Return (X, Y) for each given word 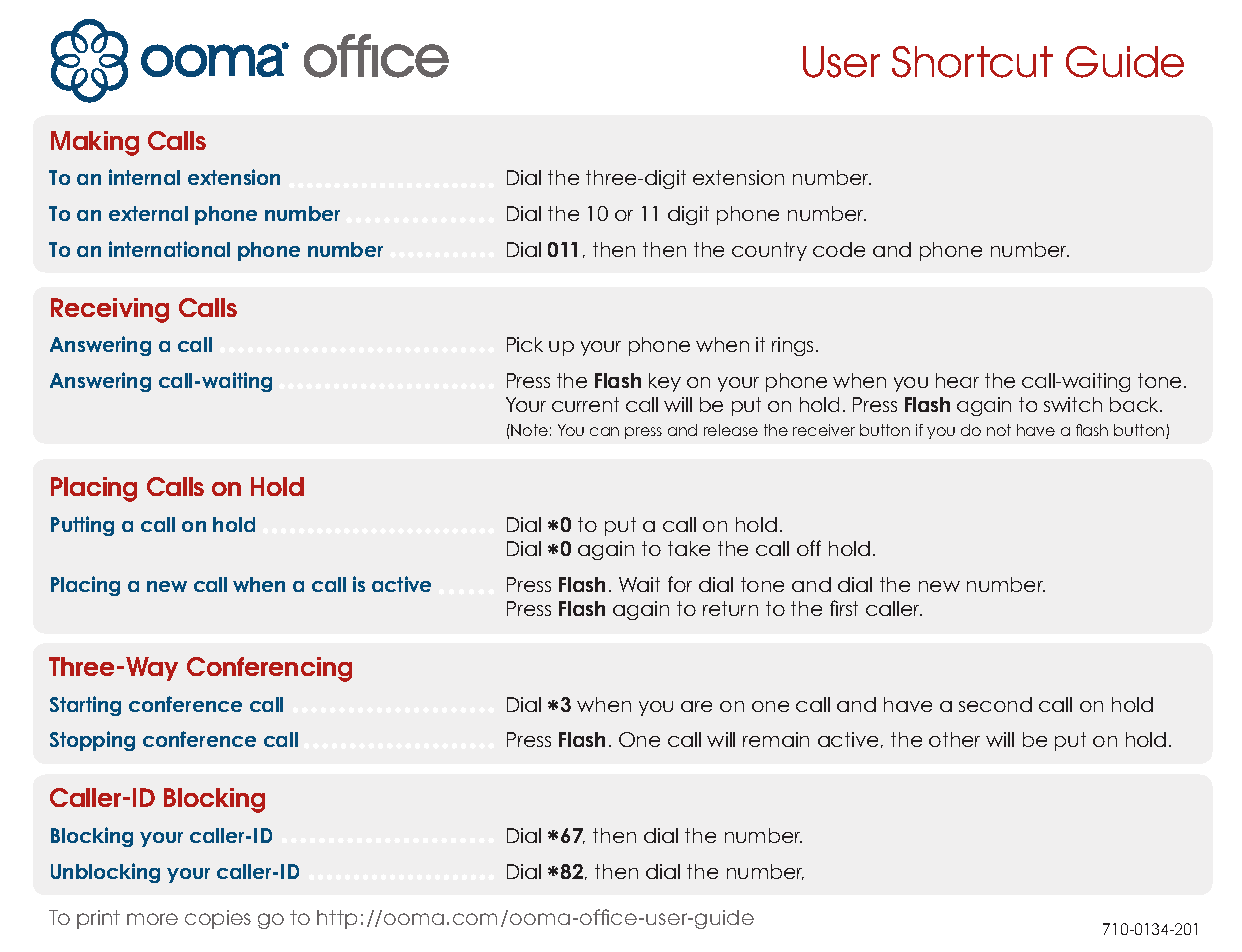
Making (95, 143)
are (696, 706)
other (954, 739)
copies (218, 919)
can (604, 431)
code (839, 249)
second (995, 704)
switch (1073, 404)
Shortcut (972, 62)
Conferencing (269, 669)
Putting (82, 526)
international (169, 249)
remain (776, 739)
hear (957, 380)
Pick (525, 344)
